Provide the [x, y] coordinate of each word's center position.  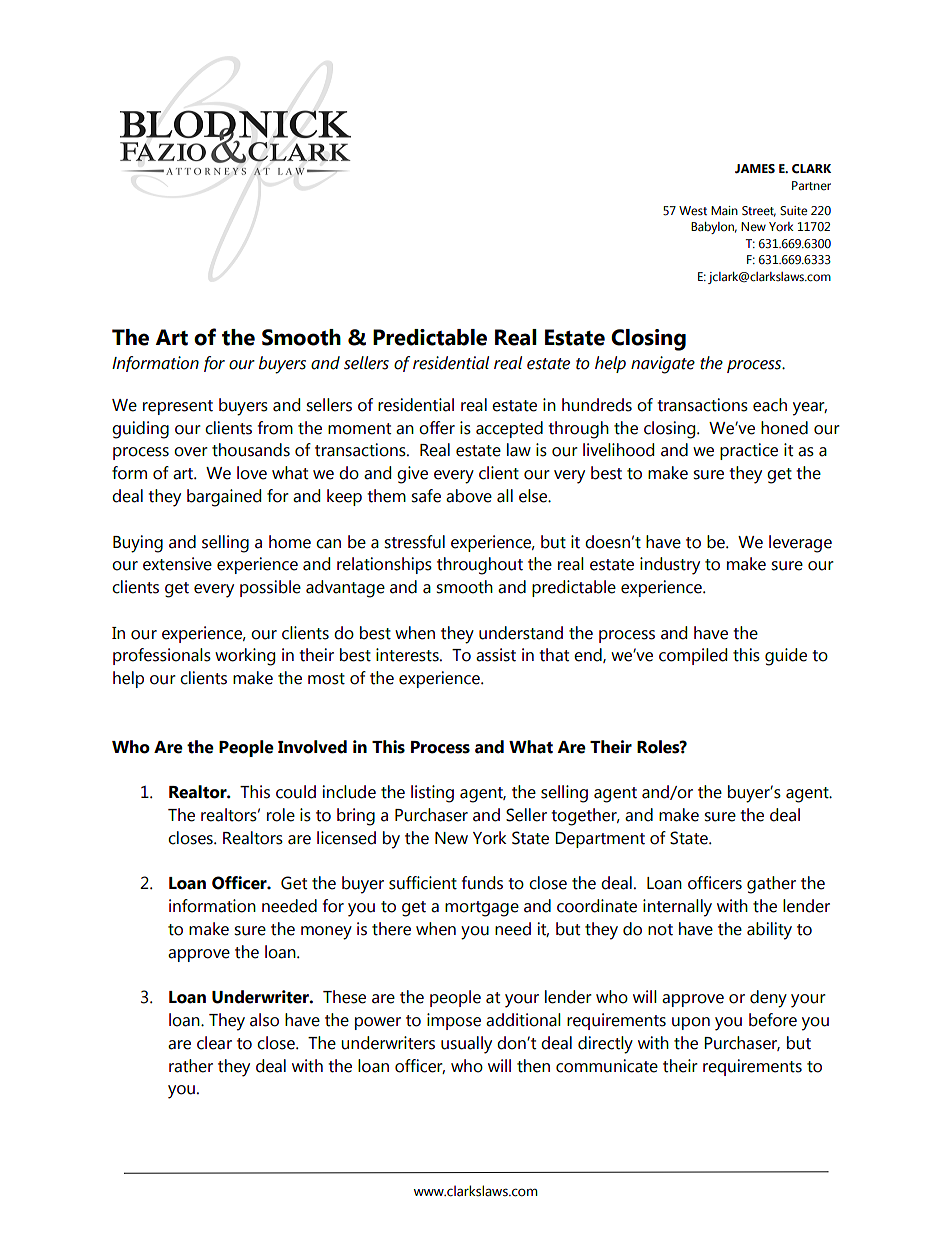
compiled [693, 656]
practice [749, 451]
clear [214, 1043]
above [469, 496]
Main [724, 210]
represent [178, 407]
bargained [224, 498]
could [296, 792]
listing [432, 794]
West [693, 211]
